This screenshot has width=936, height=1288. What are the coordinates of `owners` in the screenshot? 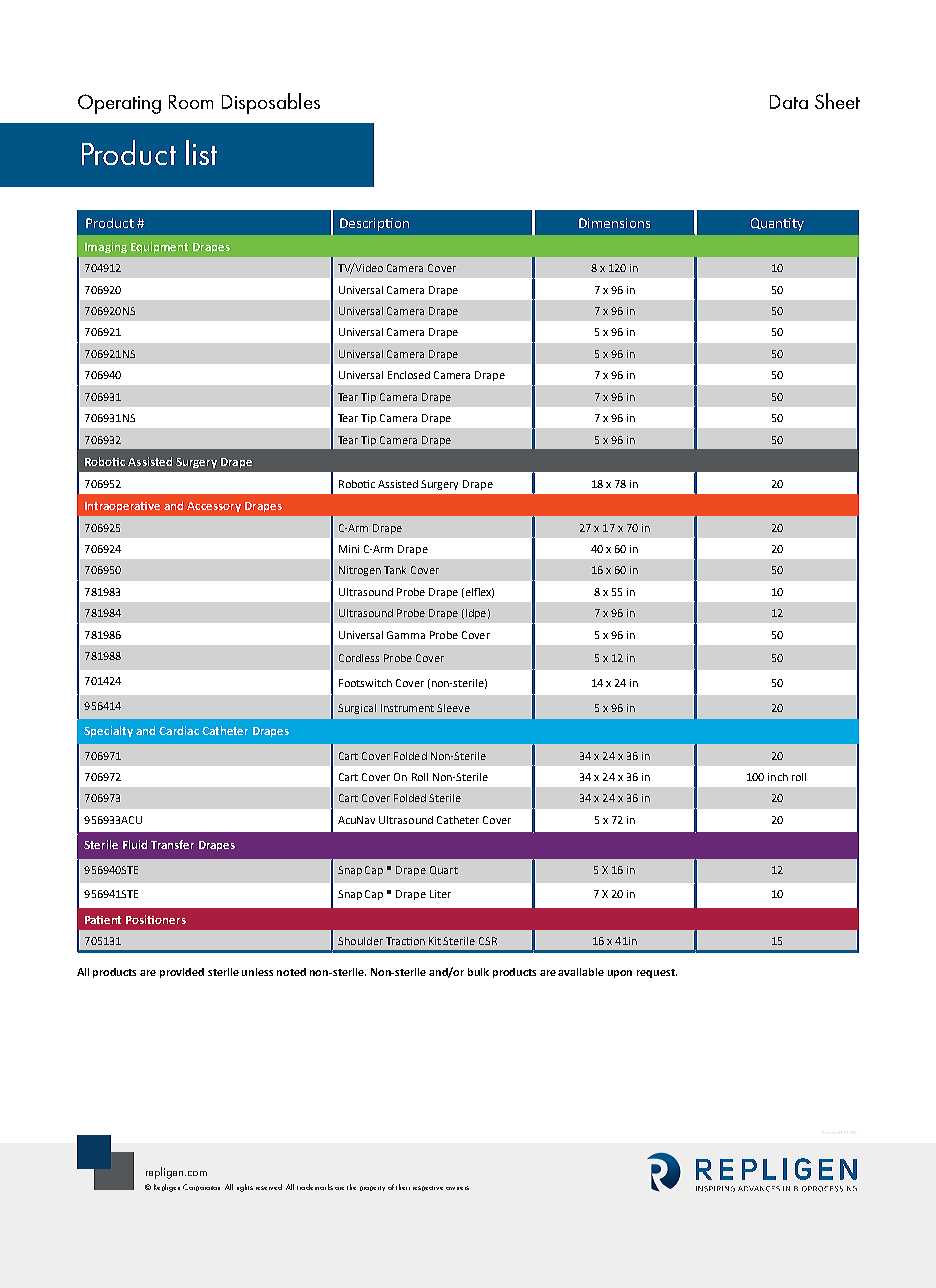 It's located at (457, 1188).
